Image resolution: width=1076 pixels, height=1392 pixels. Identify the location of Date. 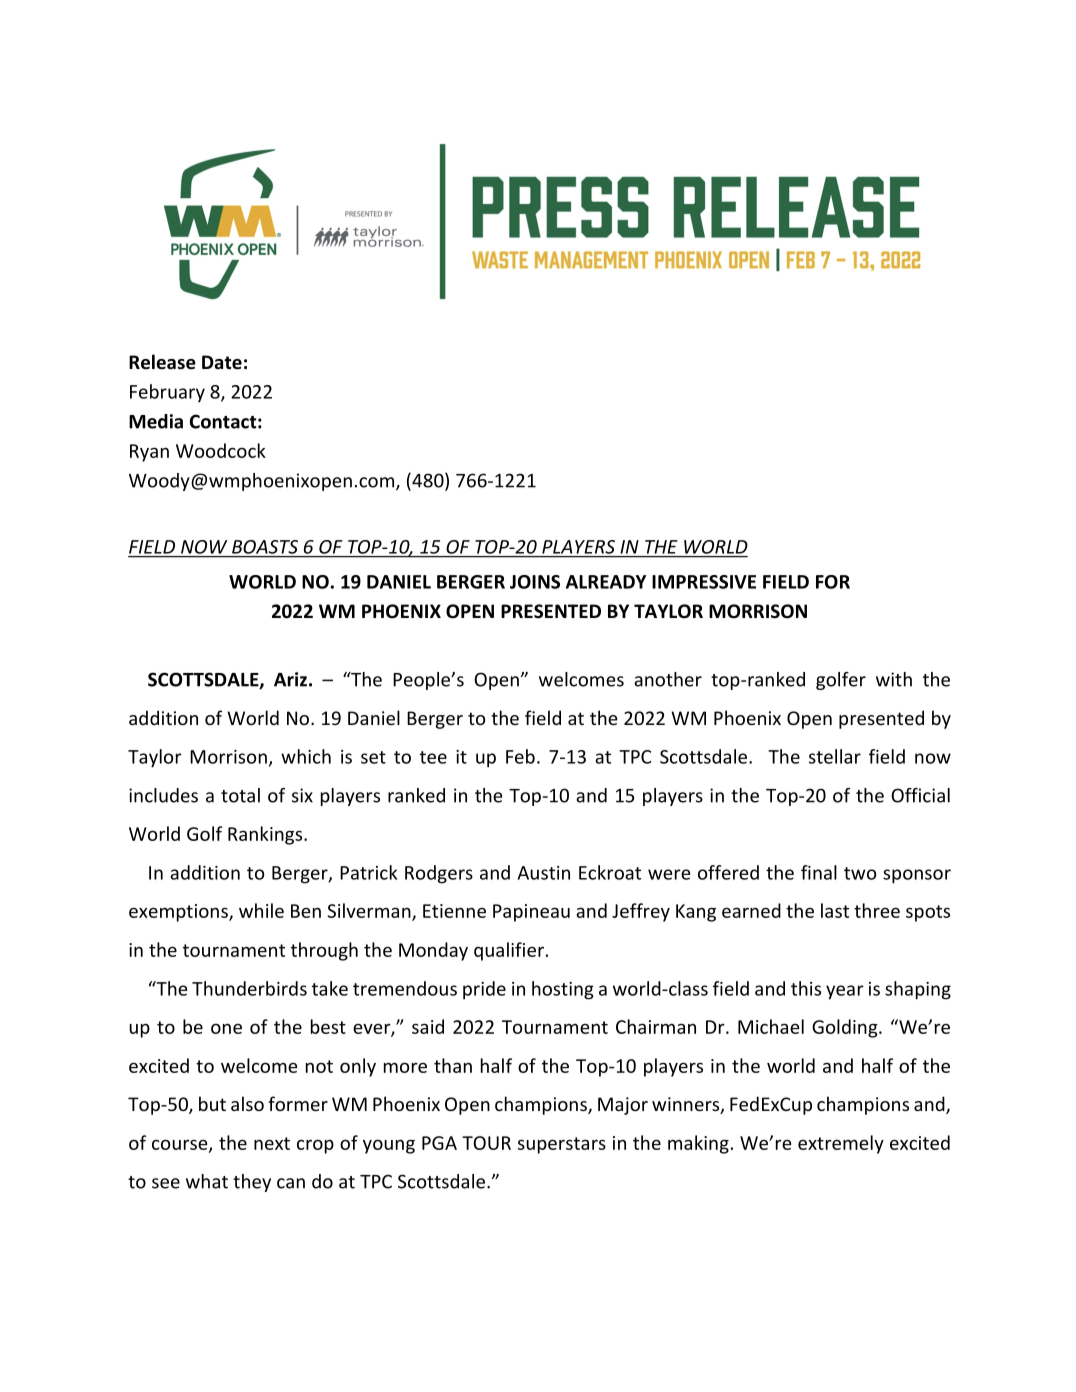
(222, 362).
